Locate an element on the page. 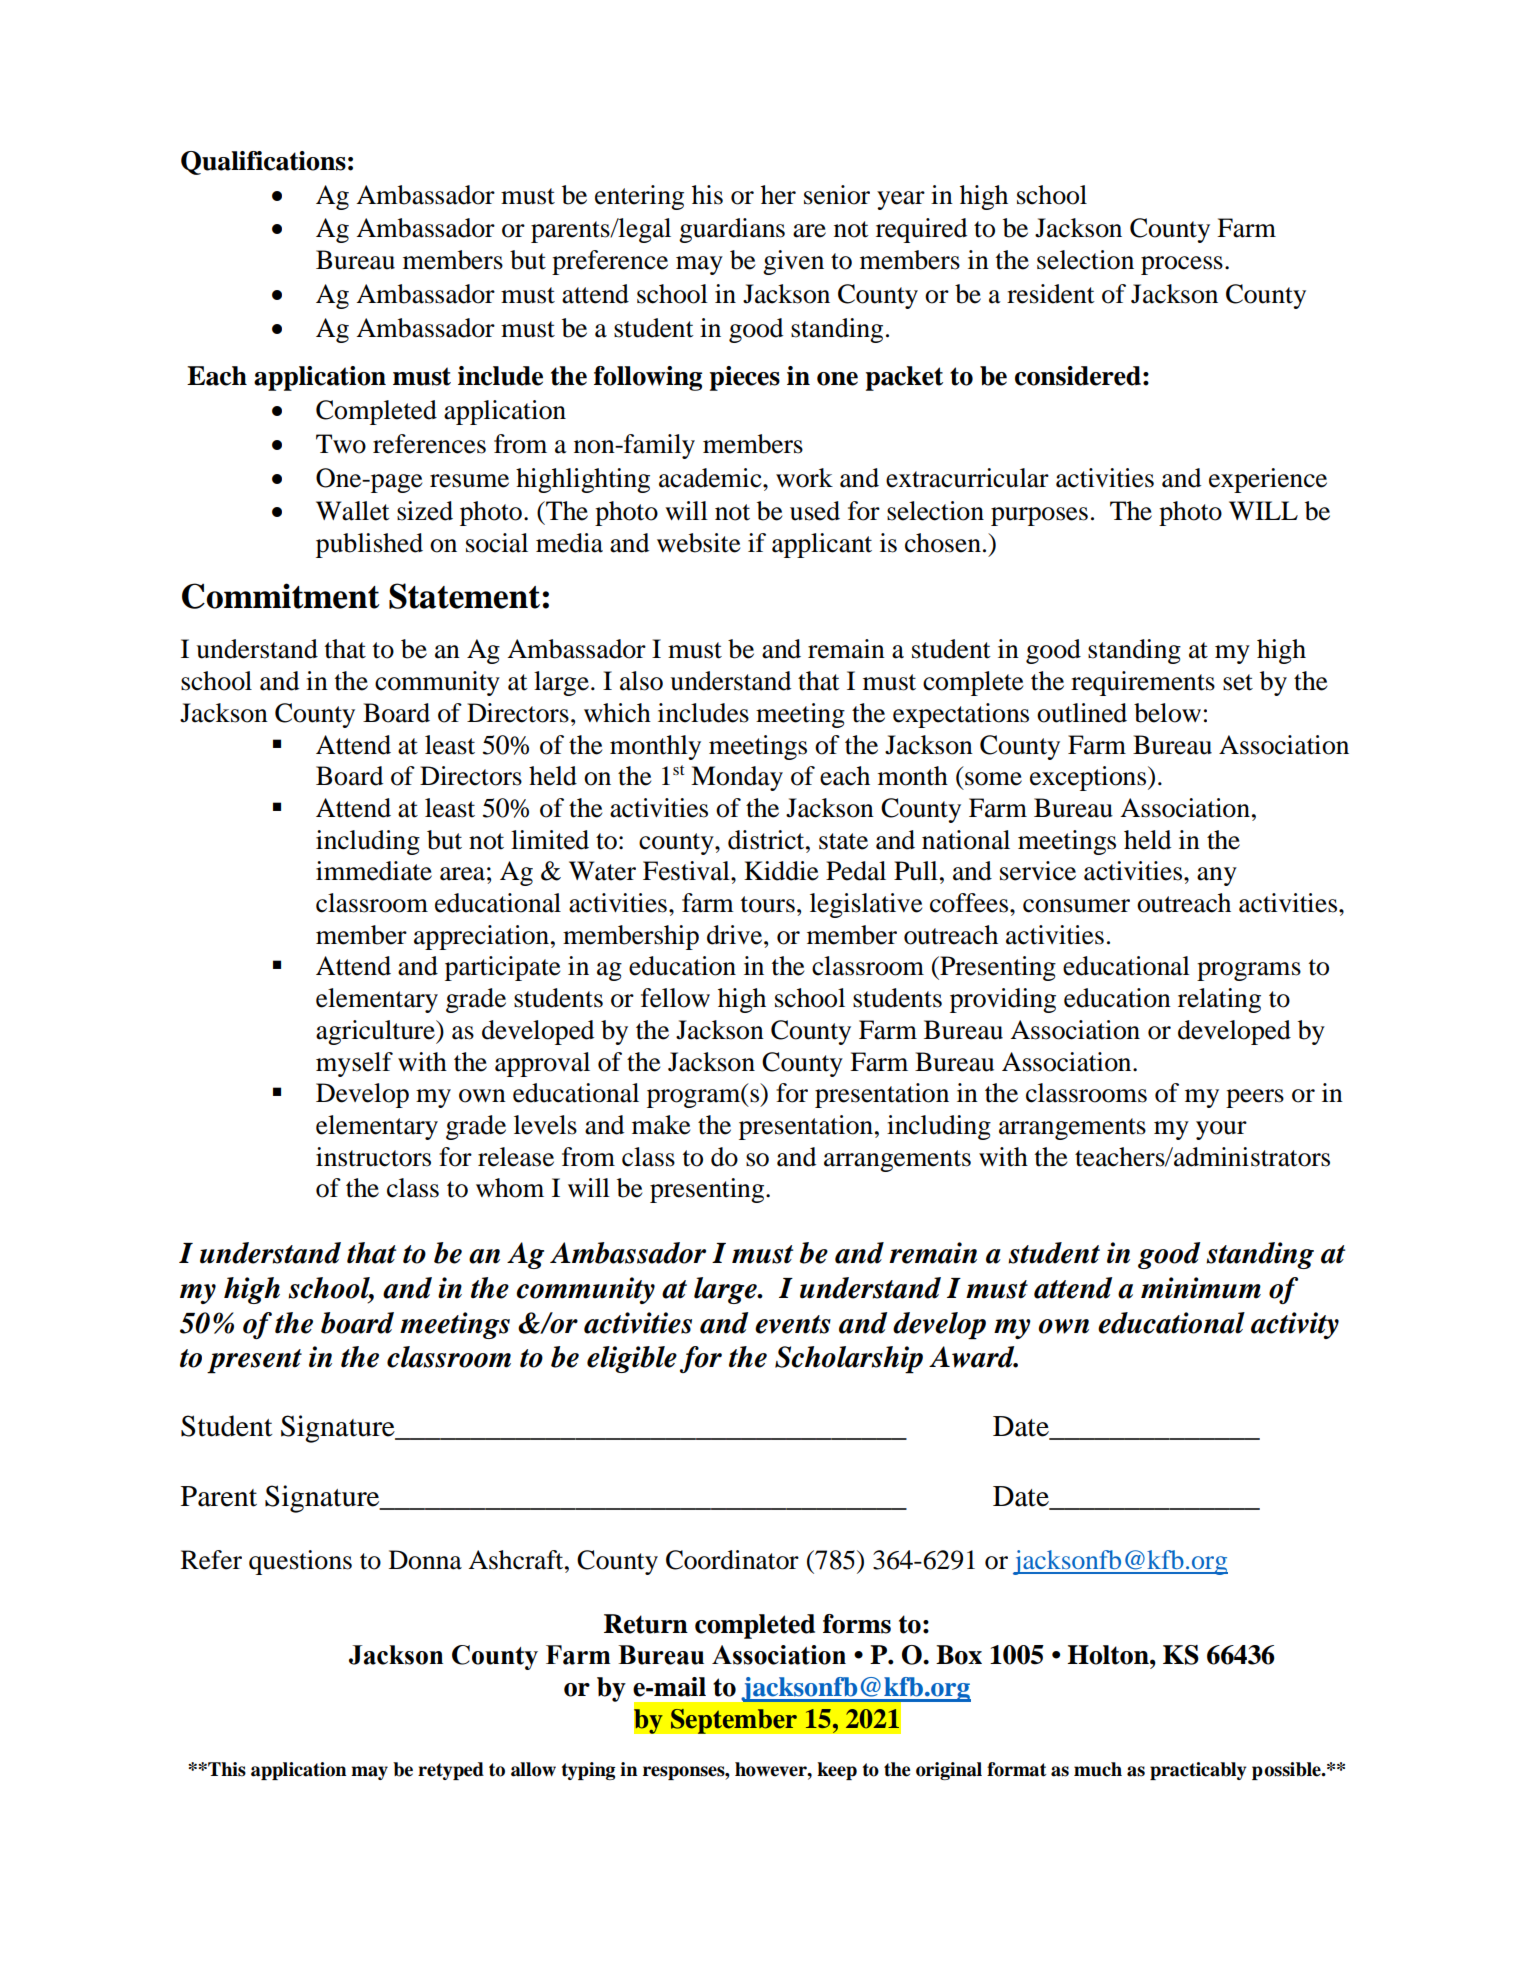  relating is located at coordinates (1219, 1000).
